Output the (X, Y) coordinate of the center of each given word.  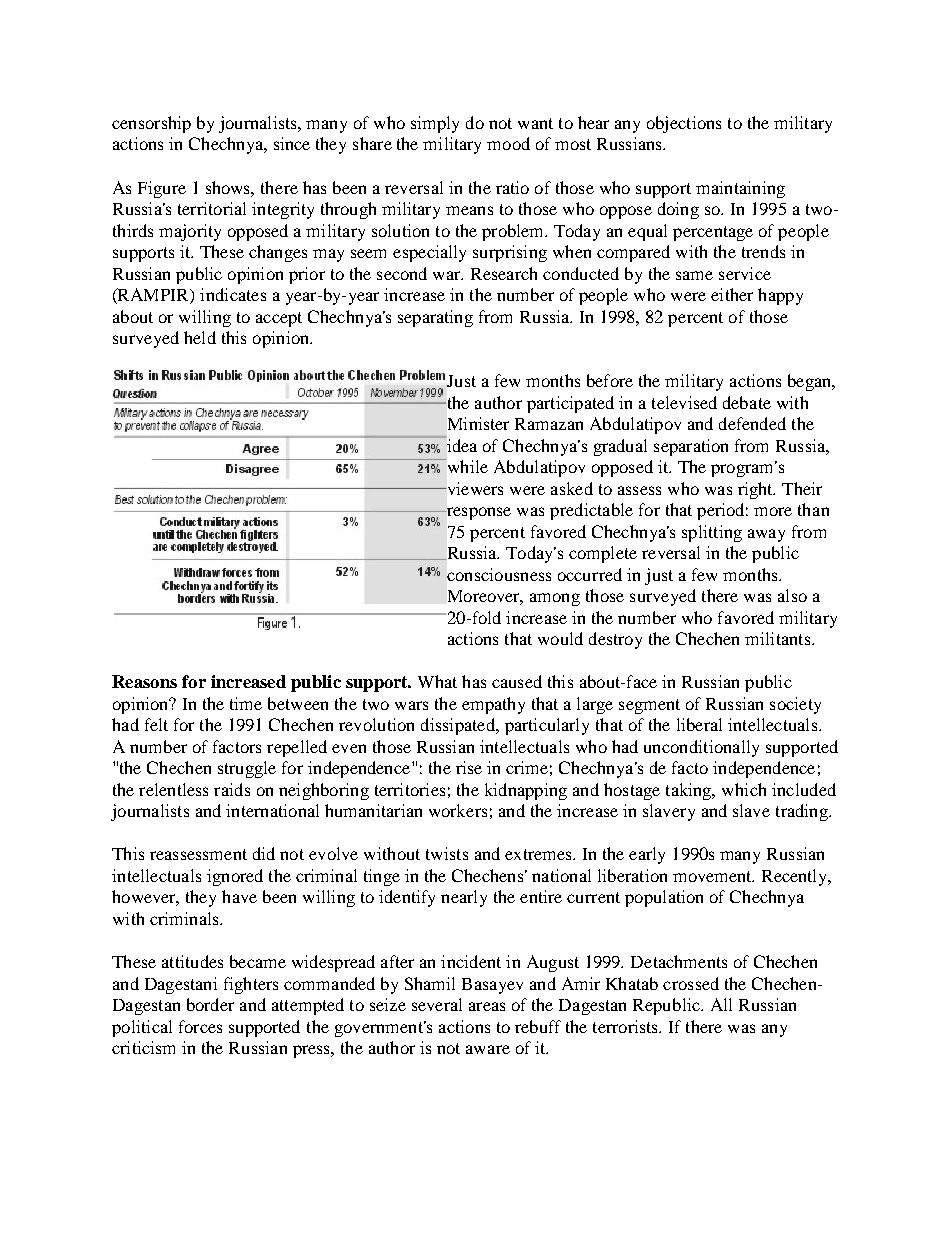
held (200, 337)
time (246, 703)
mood (508, 143)
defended (752, 423)
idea (461, 444)
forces (200, 1026)
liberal (699, 724)
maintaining (740, 189)
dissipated (459, 726)
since (292, 143)
